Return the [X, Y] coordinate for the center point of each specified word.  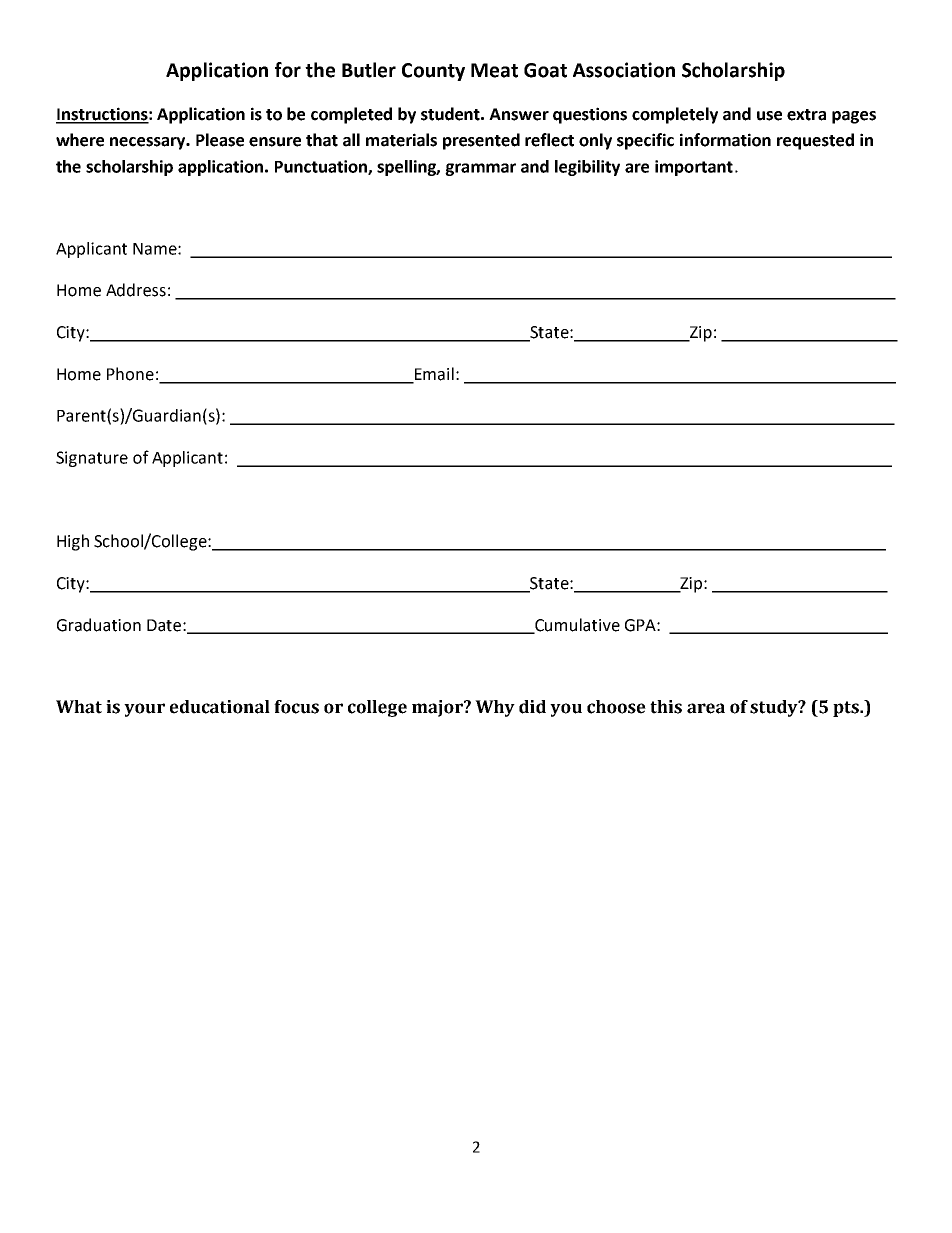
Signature [92, 459]
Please [220, 140]
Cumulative [576, 625]
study [775, 708]
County [433, 72]
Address [136, 290]
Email [434, 374]
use [769, 116]
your [144, 710]
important [694, 168]
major [438, 708]
